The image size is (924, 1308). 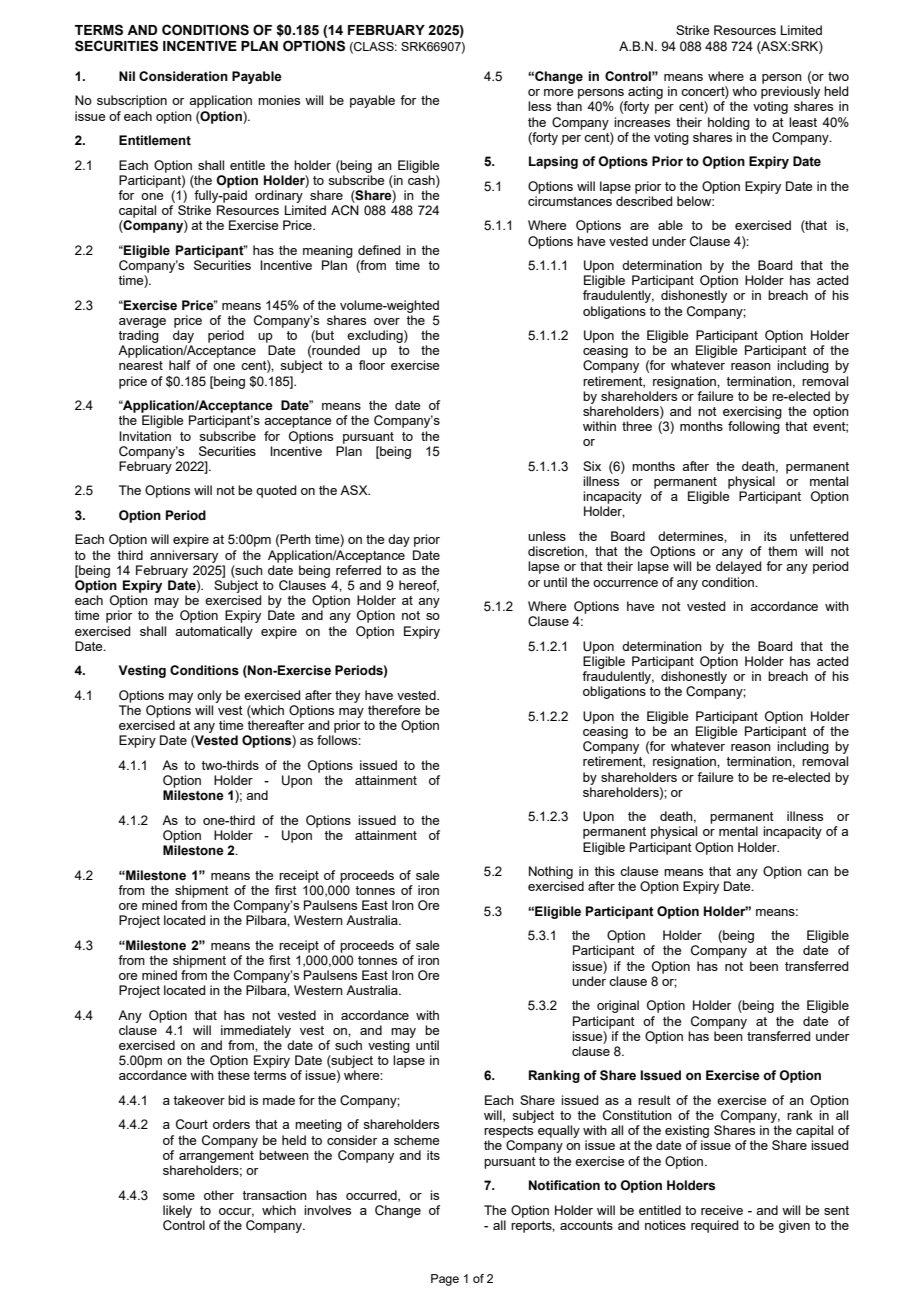 What do you see at coordinates (256, 1031) in the page?
I see `immediately` at bounding box center [256, 1031].
